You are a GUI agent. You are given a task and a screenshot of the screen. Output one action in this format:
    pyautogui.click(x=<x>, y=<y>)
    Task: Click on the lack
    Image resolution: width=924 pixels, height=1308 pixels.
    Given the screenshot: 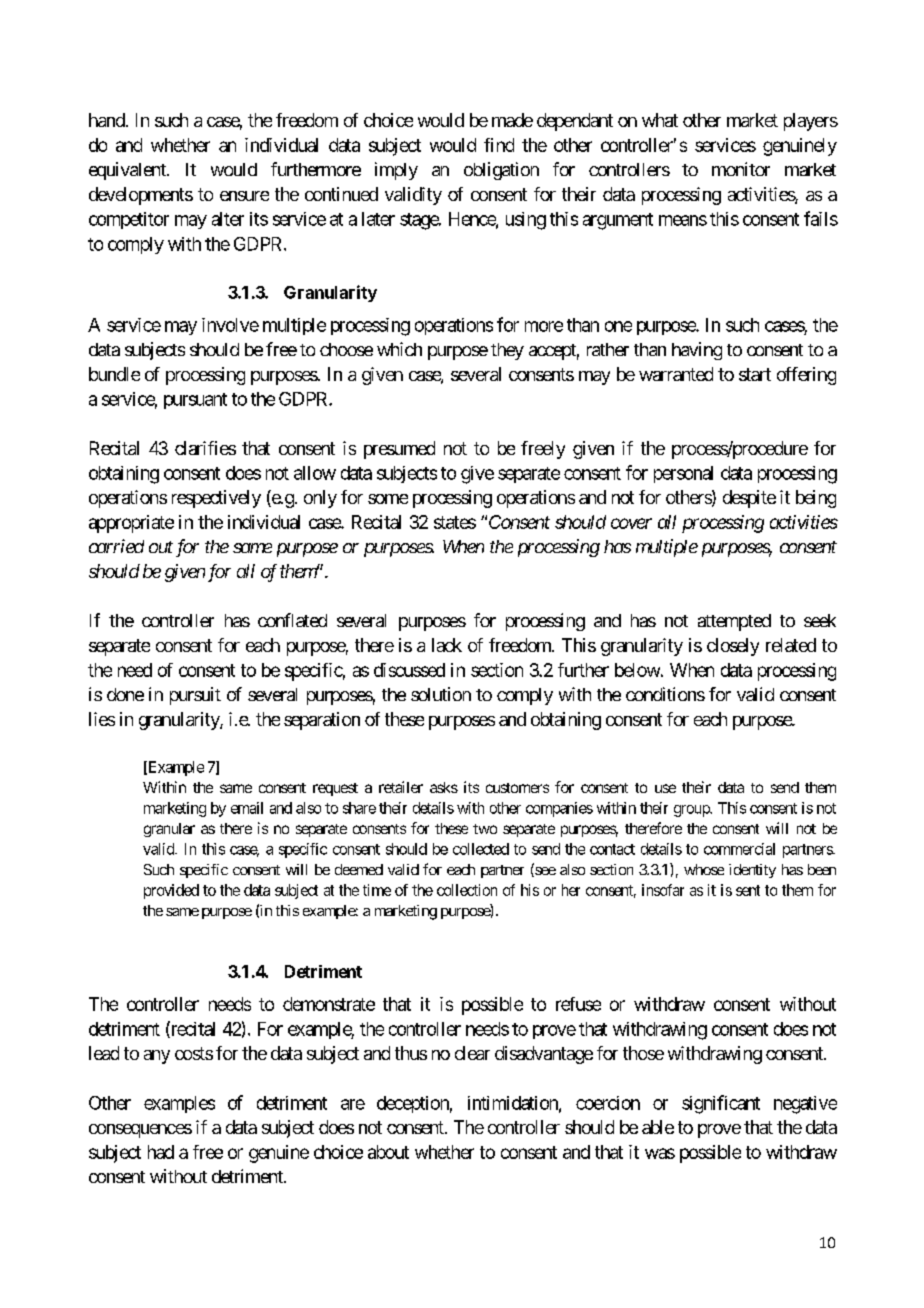 What is the action you would take?
    pyautogui.click(x=447, y=645)
